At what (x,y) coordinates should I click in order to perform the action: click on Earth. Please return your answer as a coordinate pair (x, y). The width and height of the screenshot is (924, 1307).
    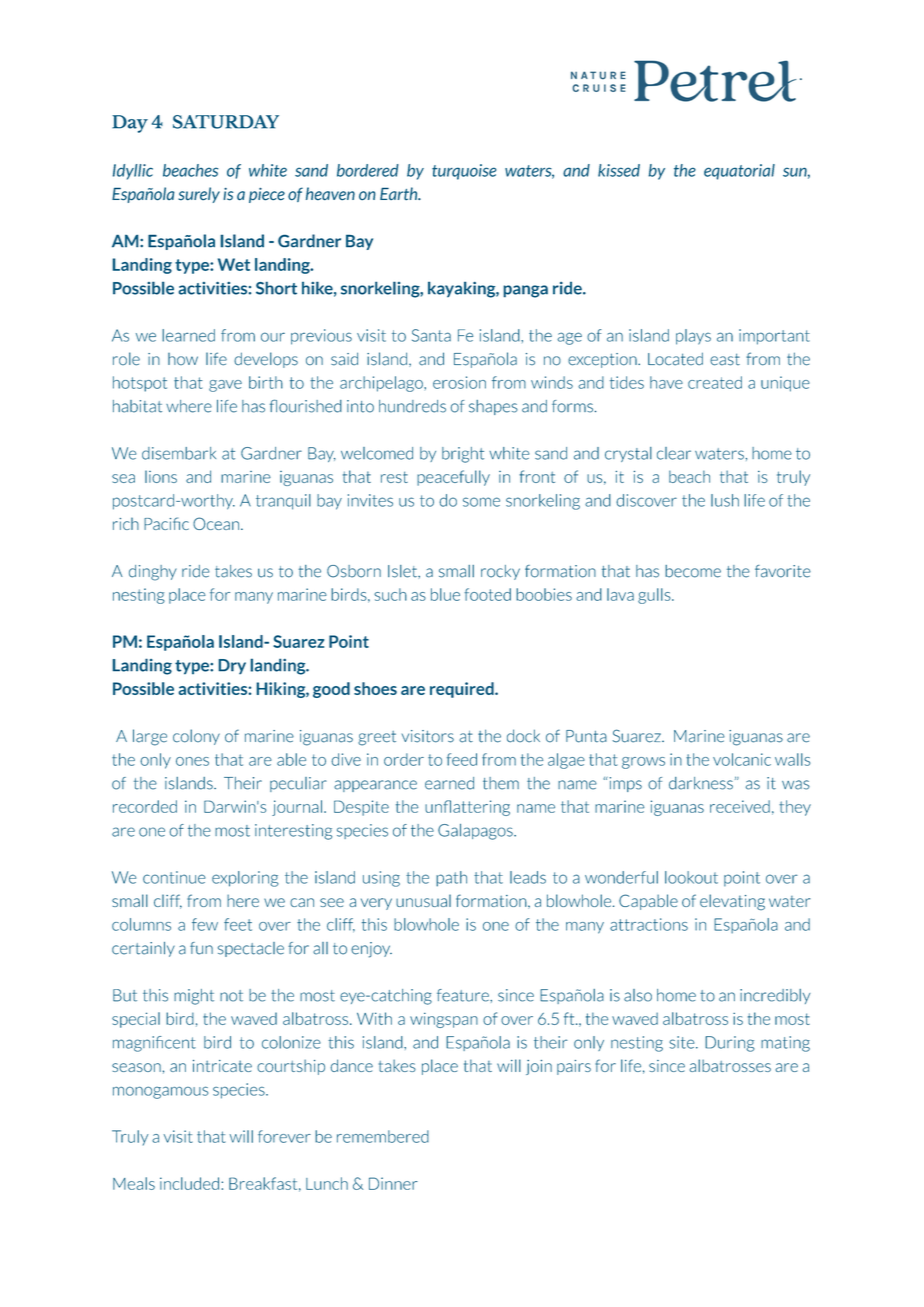
    Looking at the image, I should click on (400, 194).
